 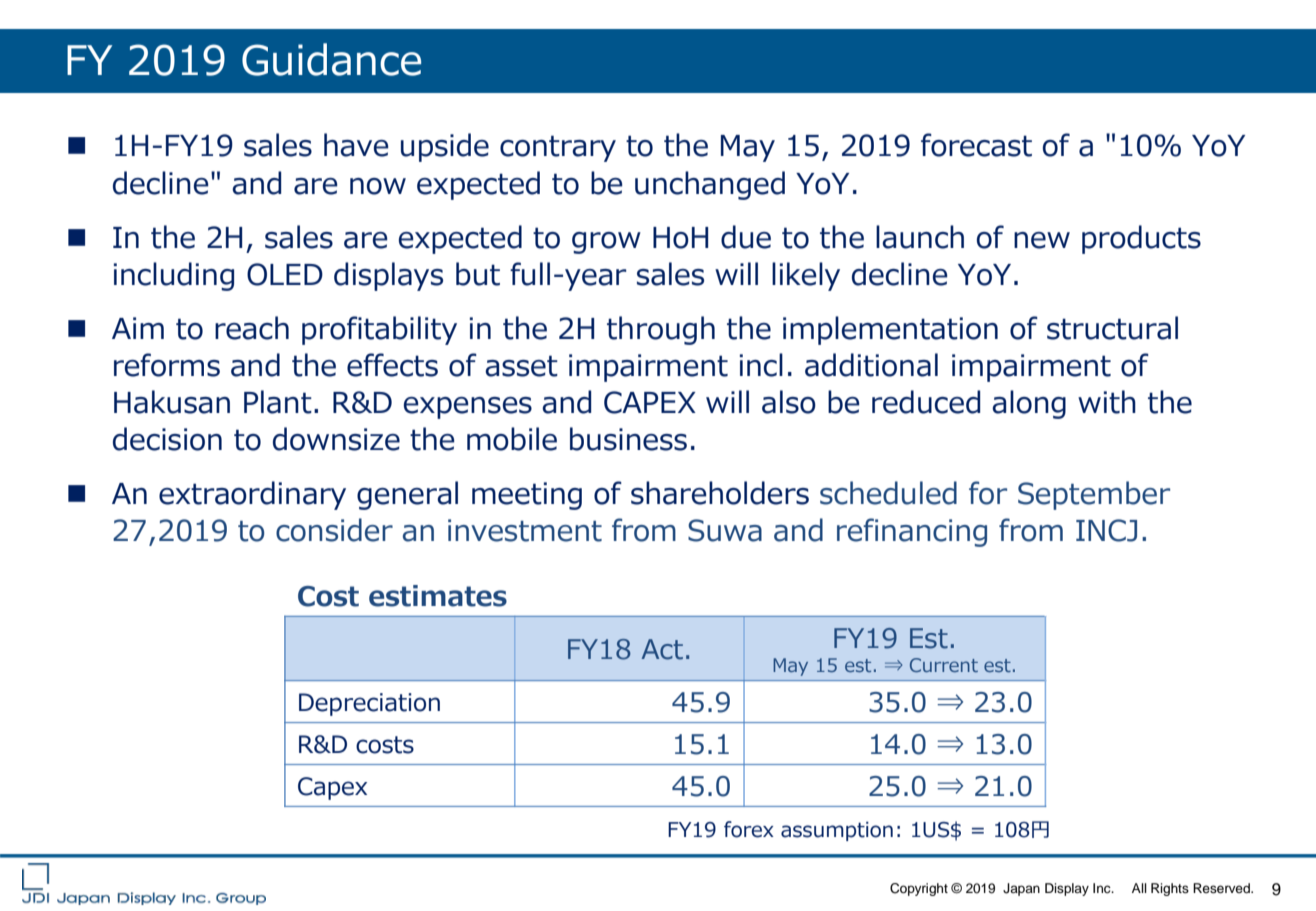 What do you see at coordinates (662, 649) in the screenshot?
I see `Act` at bounding box center [662, 649].
